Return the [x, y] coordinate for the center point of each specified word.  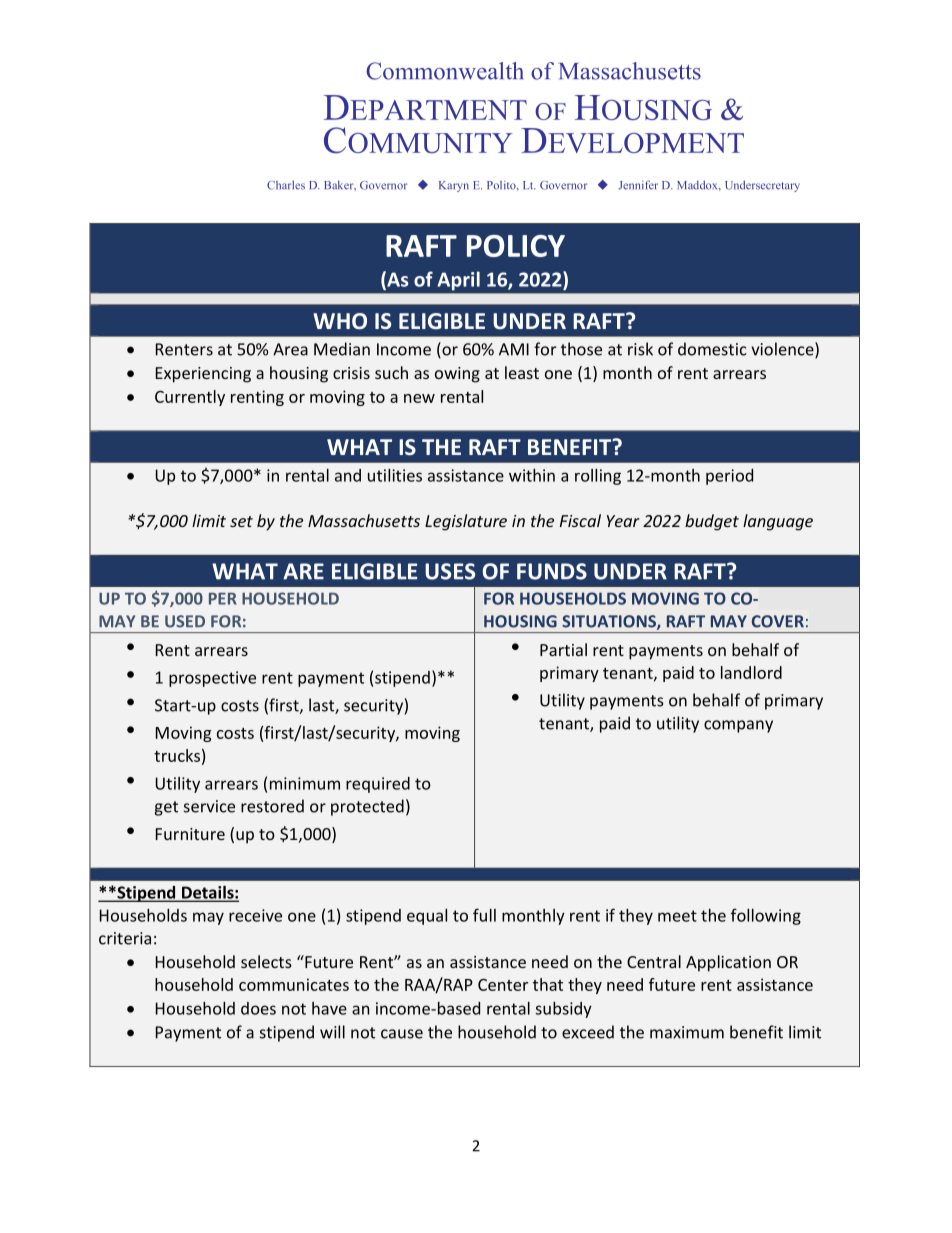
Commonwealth [445, 71]
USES [450, 571]
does [258, 1008]
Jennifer [638, 185]
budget [712, 522]
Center [503, 985]
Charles [286, 185]
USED [185, 621]
